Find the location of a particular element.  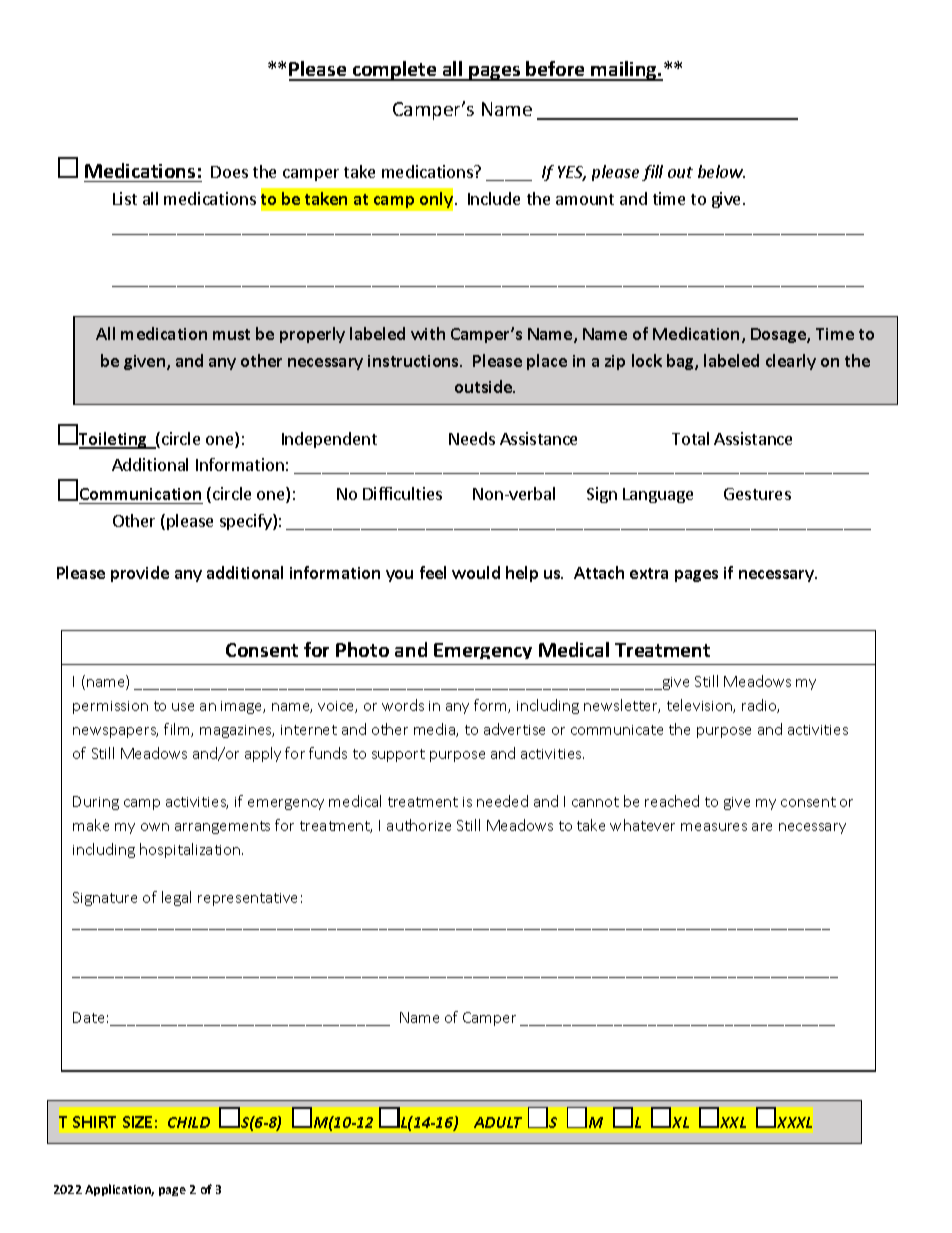

Does is located at coordinates (229, 172).
